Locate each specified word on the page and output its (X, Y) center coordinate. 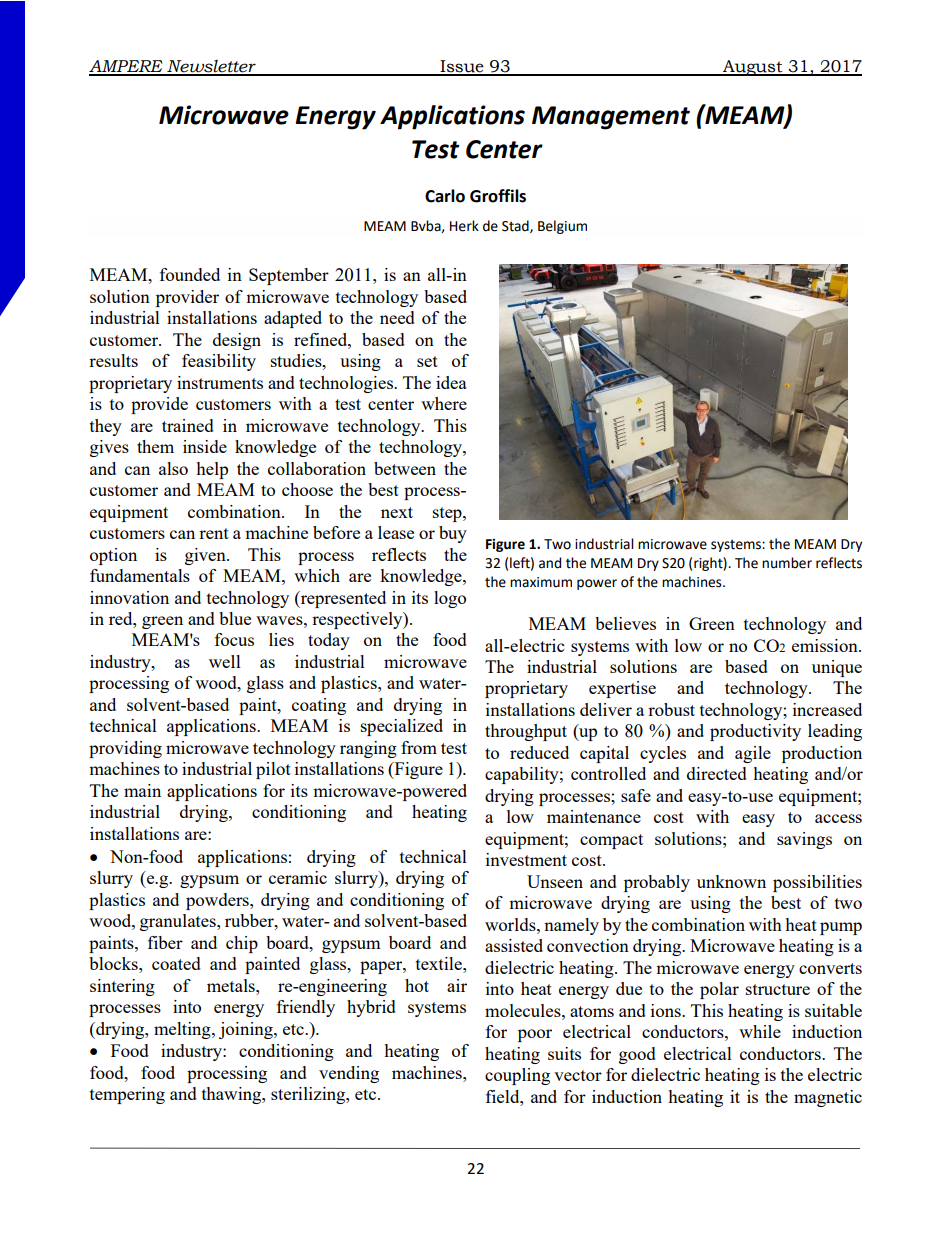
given (206, 556)
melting (183, 1030)
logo (450, 599)
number (787, 563)
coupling (517, 1076)
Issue (462, 67)
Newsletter (211, 67)
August (753, 68)
